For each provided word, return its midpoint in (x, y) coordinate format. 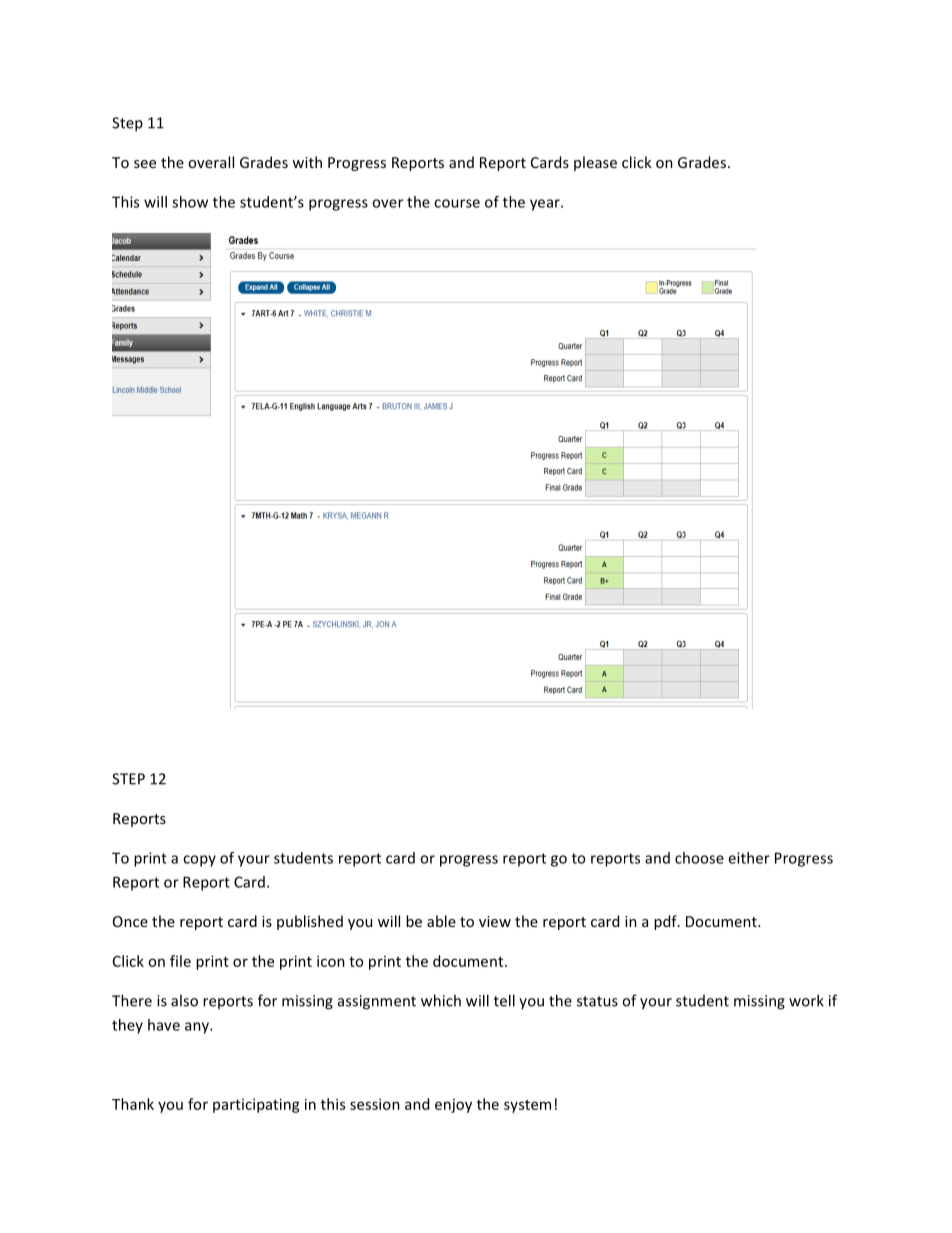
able (441, 921)
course (457, 203)
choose (699, 858)
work (806, 1000)
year (546, 205)
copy (199, 861)
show (190, 202)
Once (130, 921)
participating (256, 1105)
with (307, 162)
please (595, 163)
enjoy (453, 1106)
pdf (666, 922)
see (145, 164)
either (749, 858)
